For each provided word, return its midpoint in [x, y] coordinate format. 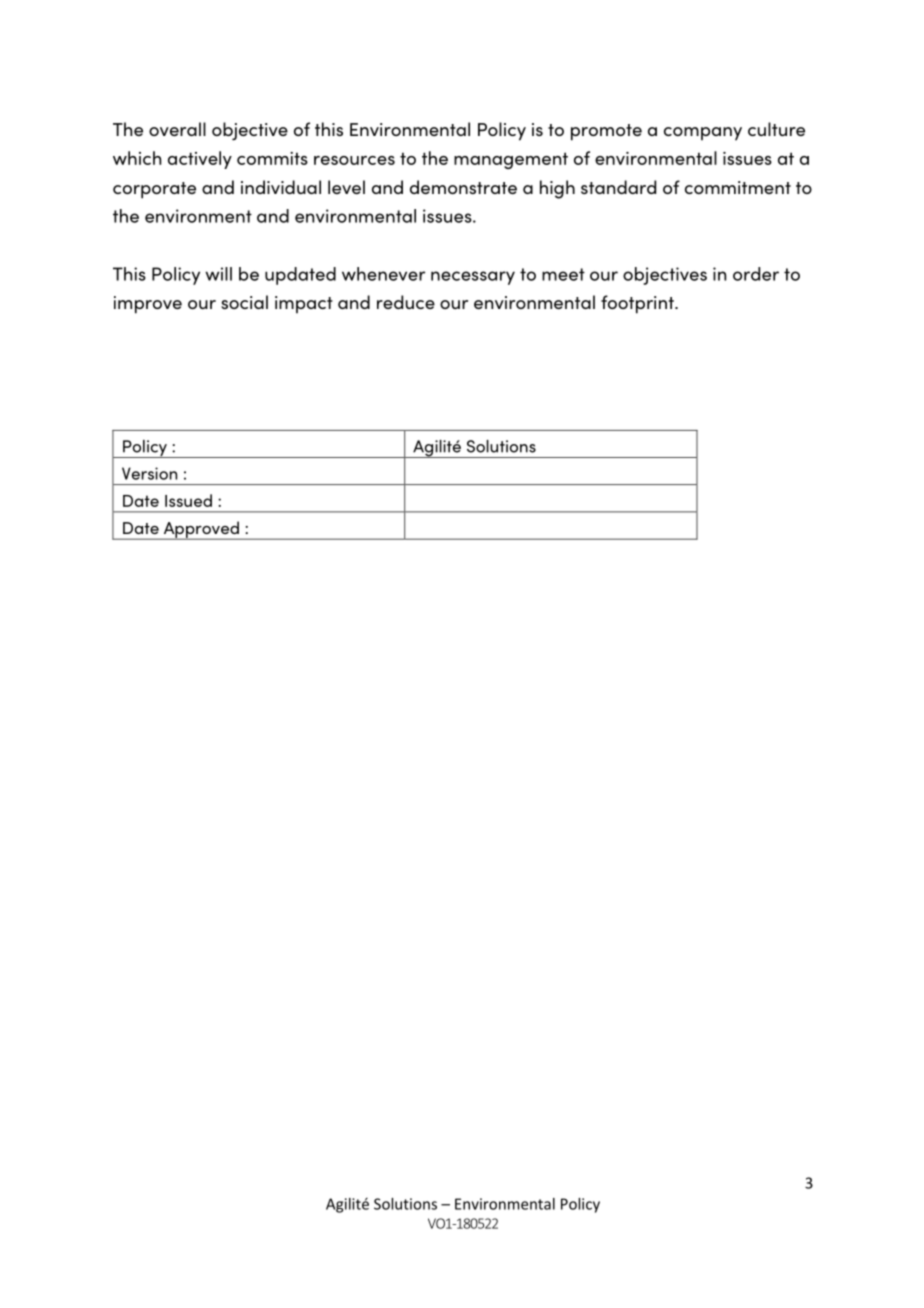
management [511, 160]
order [756, 274]
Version [149, 473]
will [218, 274]
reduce [406, 302]
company [703, 134]
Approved [201, 530]
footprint [638, 304]
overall [177, 129]
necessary [473, 278]
